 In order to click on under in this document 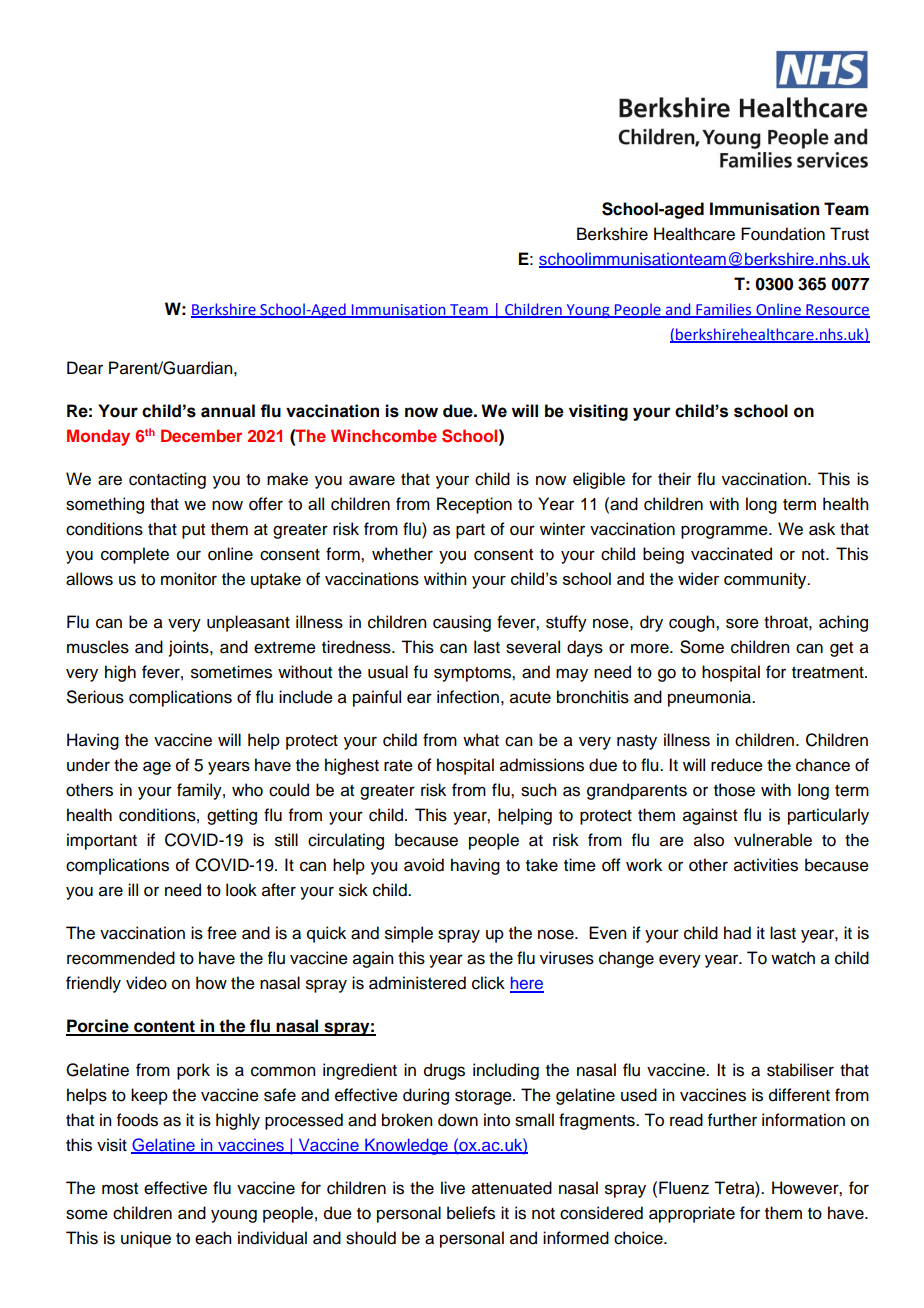, I will do `click(88, 765)`.
